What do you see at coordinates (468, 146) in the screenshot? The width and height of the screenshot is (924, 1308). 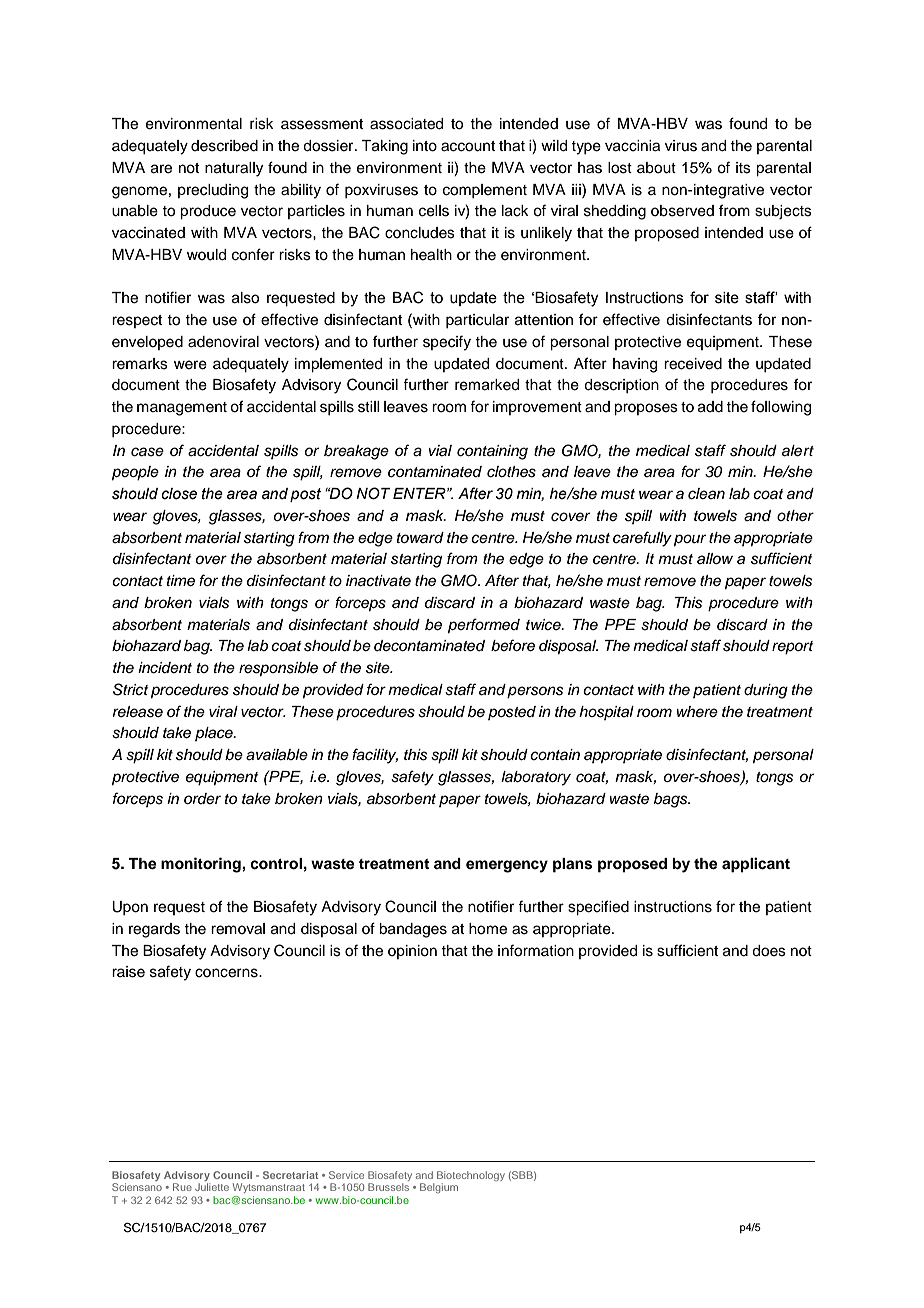 I see `account` at bounding box center [468, 146].
